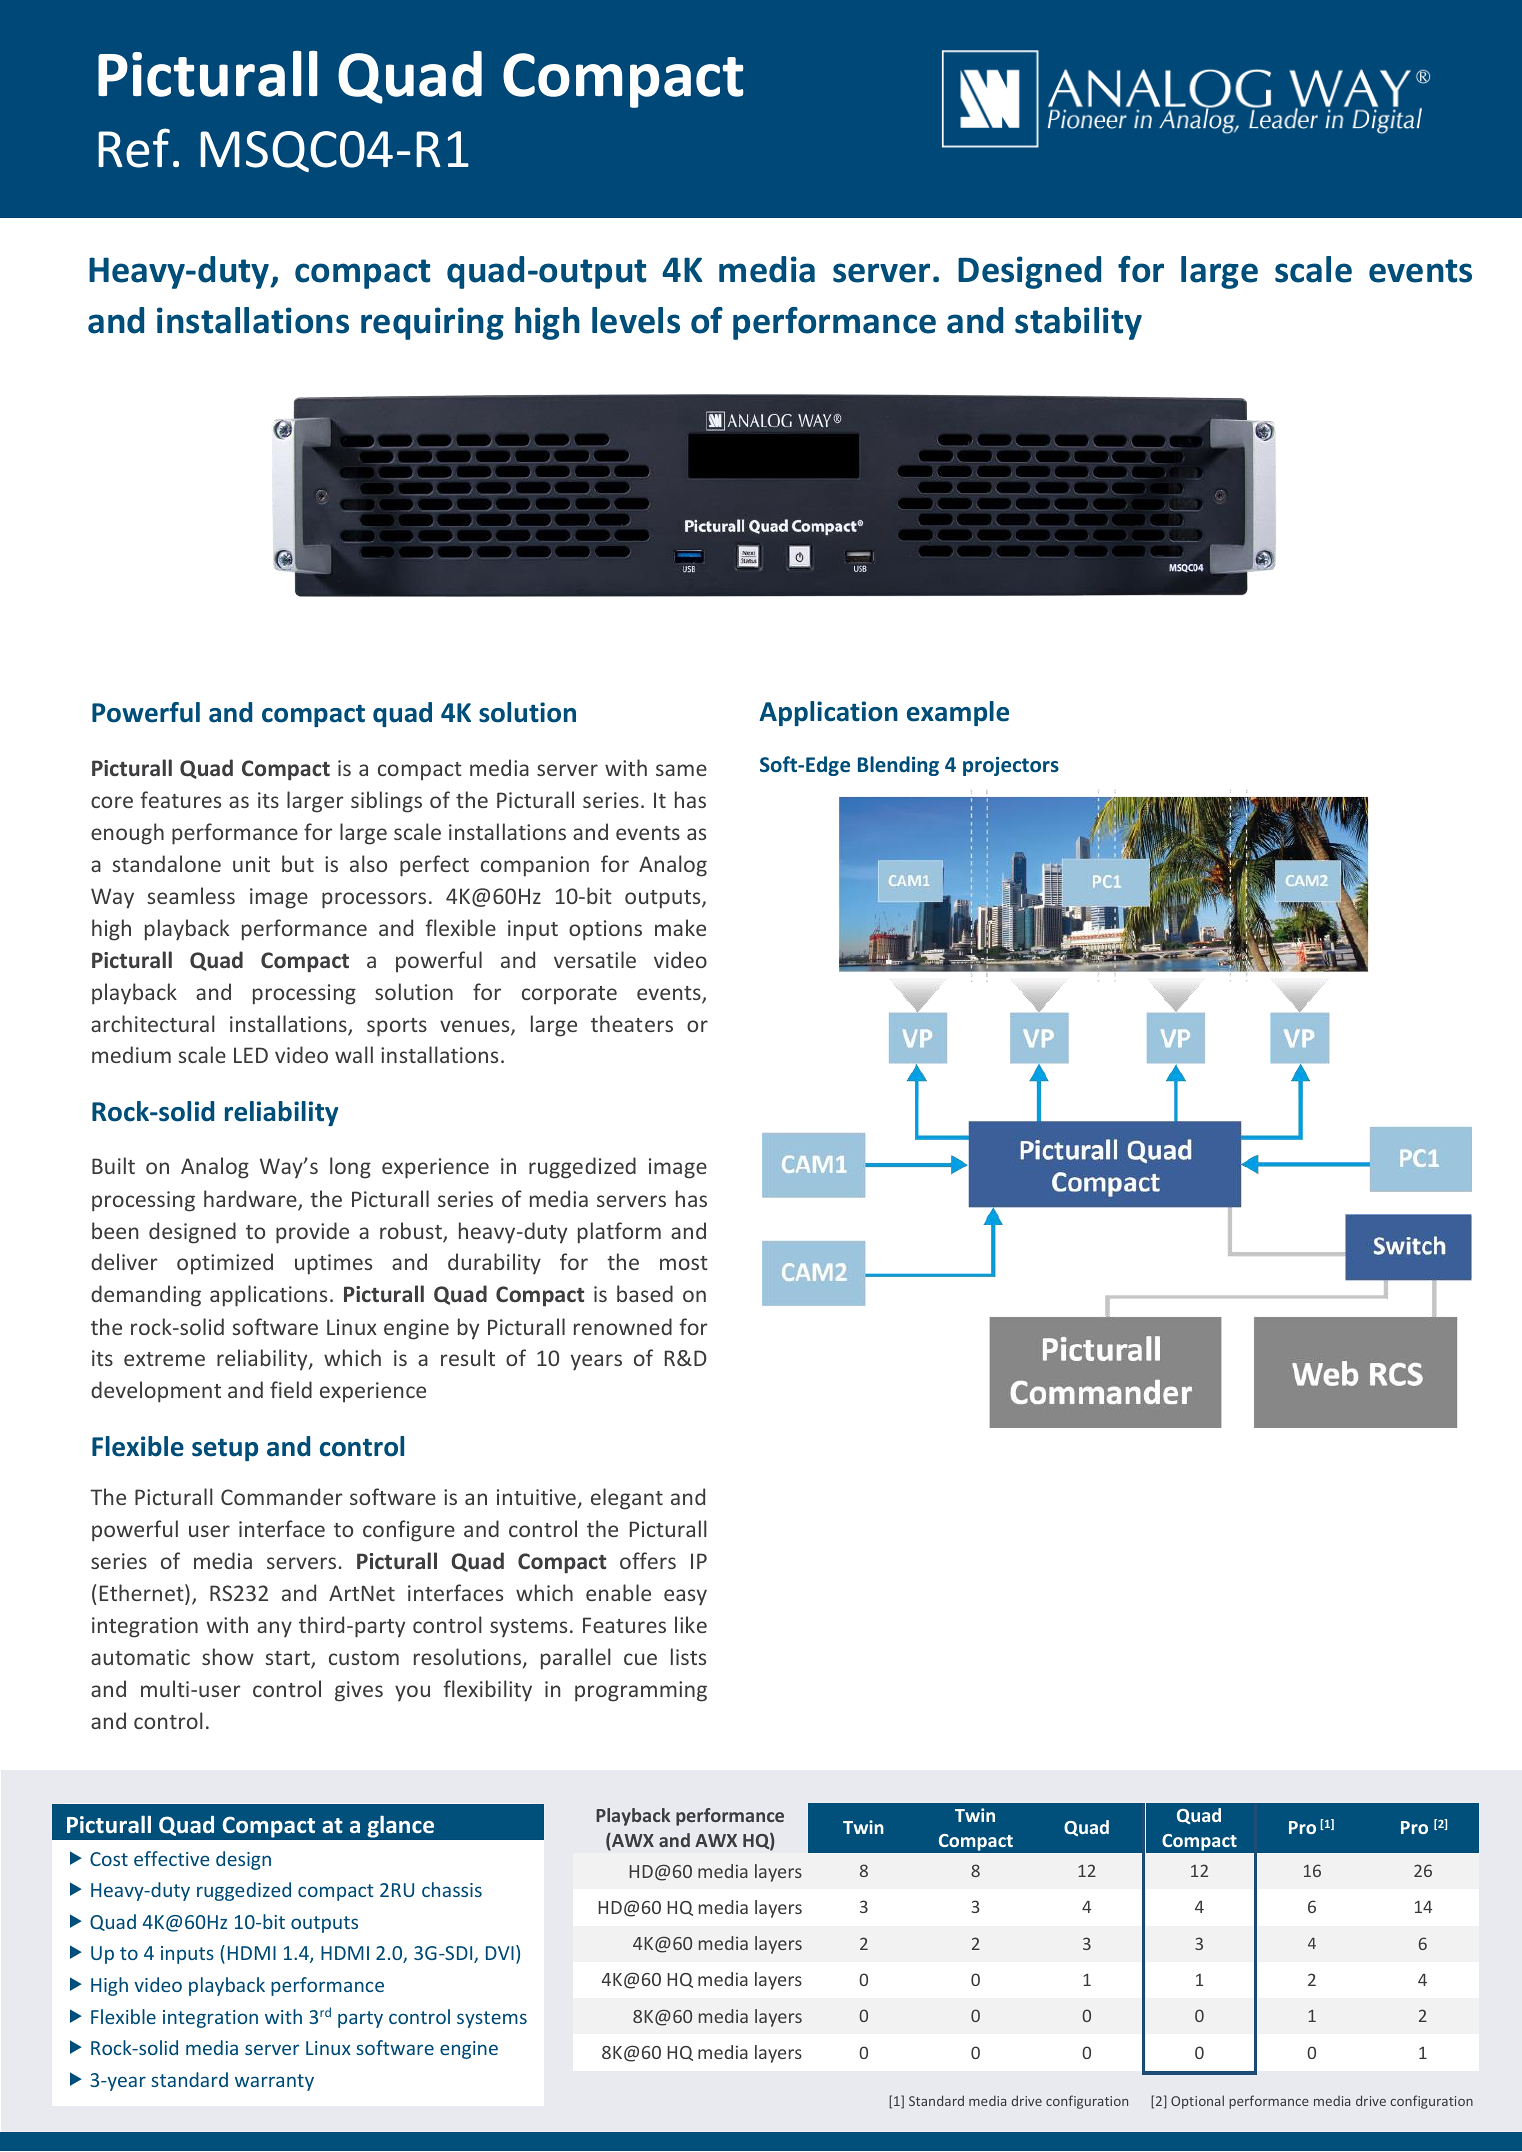 This screenshot has height=2152, width=1522. I want to click on DVI, so click(500, 1953).
